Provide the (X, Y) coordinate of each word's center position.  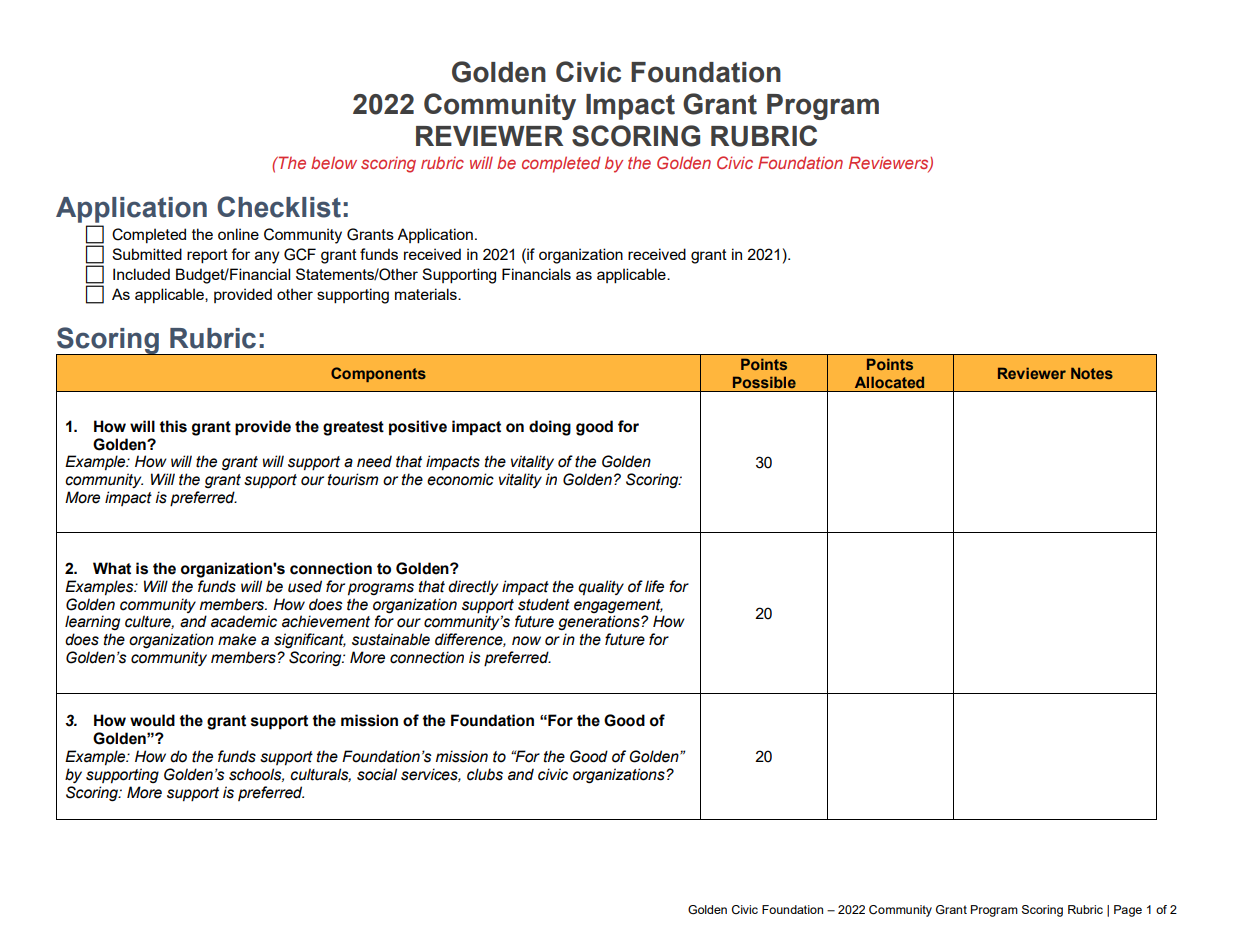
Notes (1092, 373)
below (334, 162)
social (377, 774)
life (654, 586)
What (112, 568)
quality (601, 588)
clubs (485, 774)
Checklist (279, 207)
